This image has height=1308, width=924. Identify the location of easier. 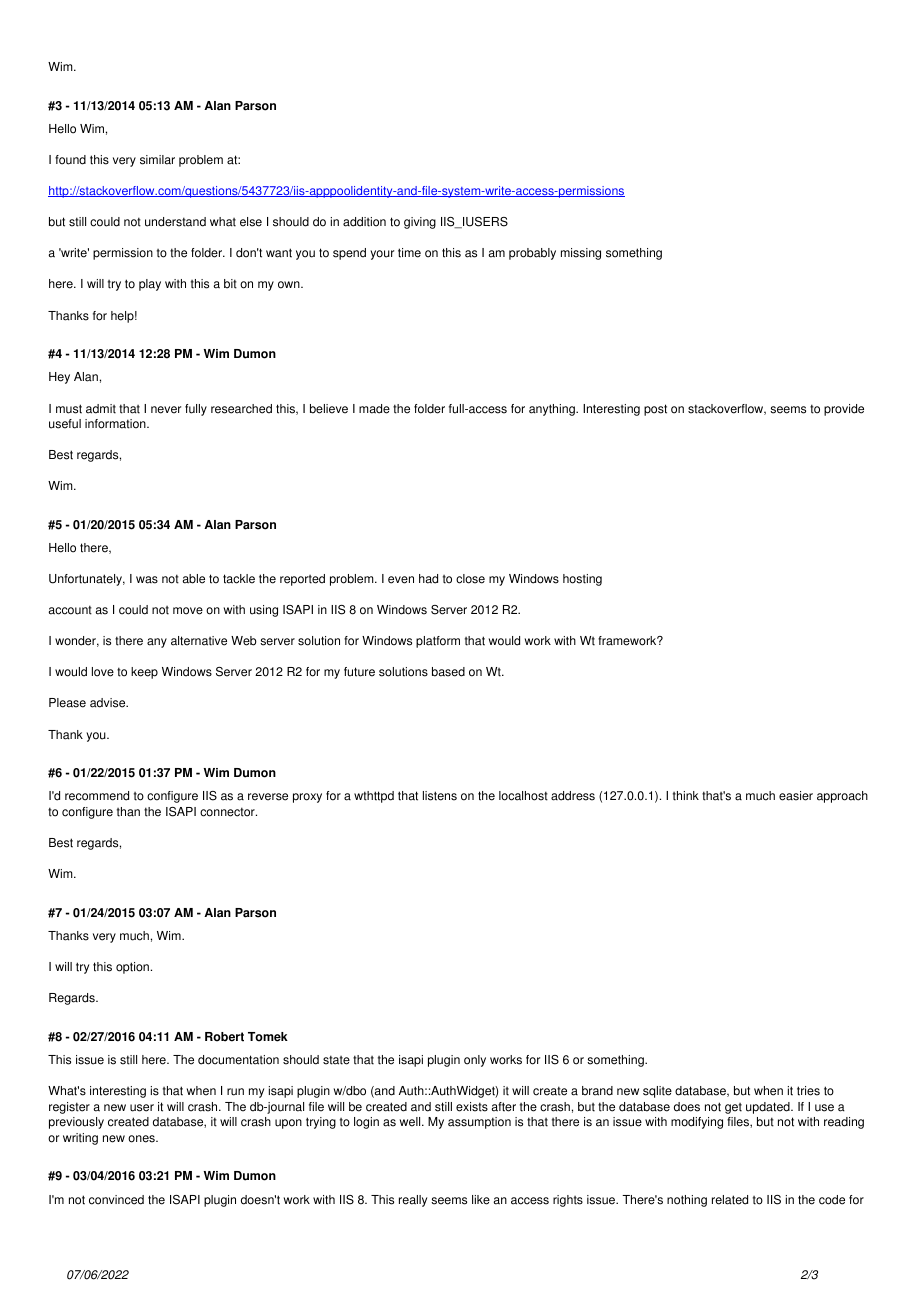
(796, 796).
